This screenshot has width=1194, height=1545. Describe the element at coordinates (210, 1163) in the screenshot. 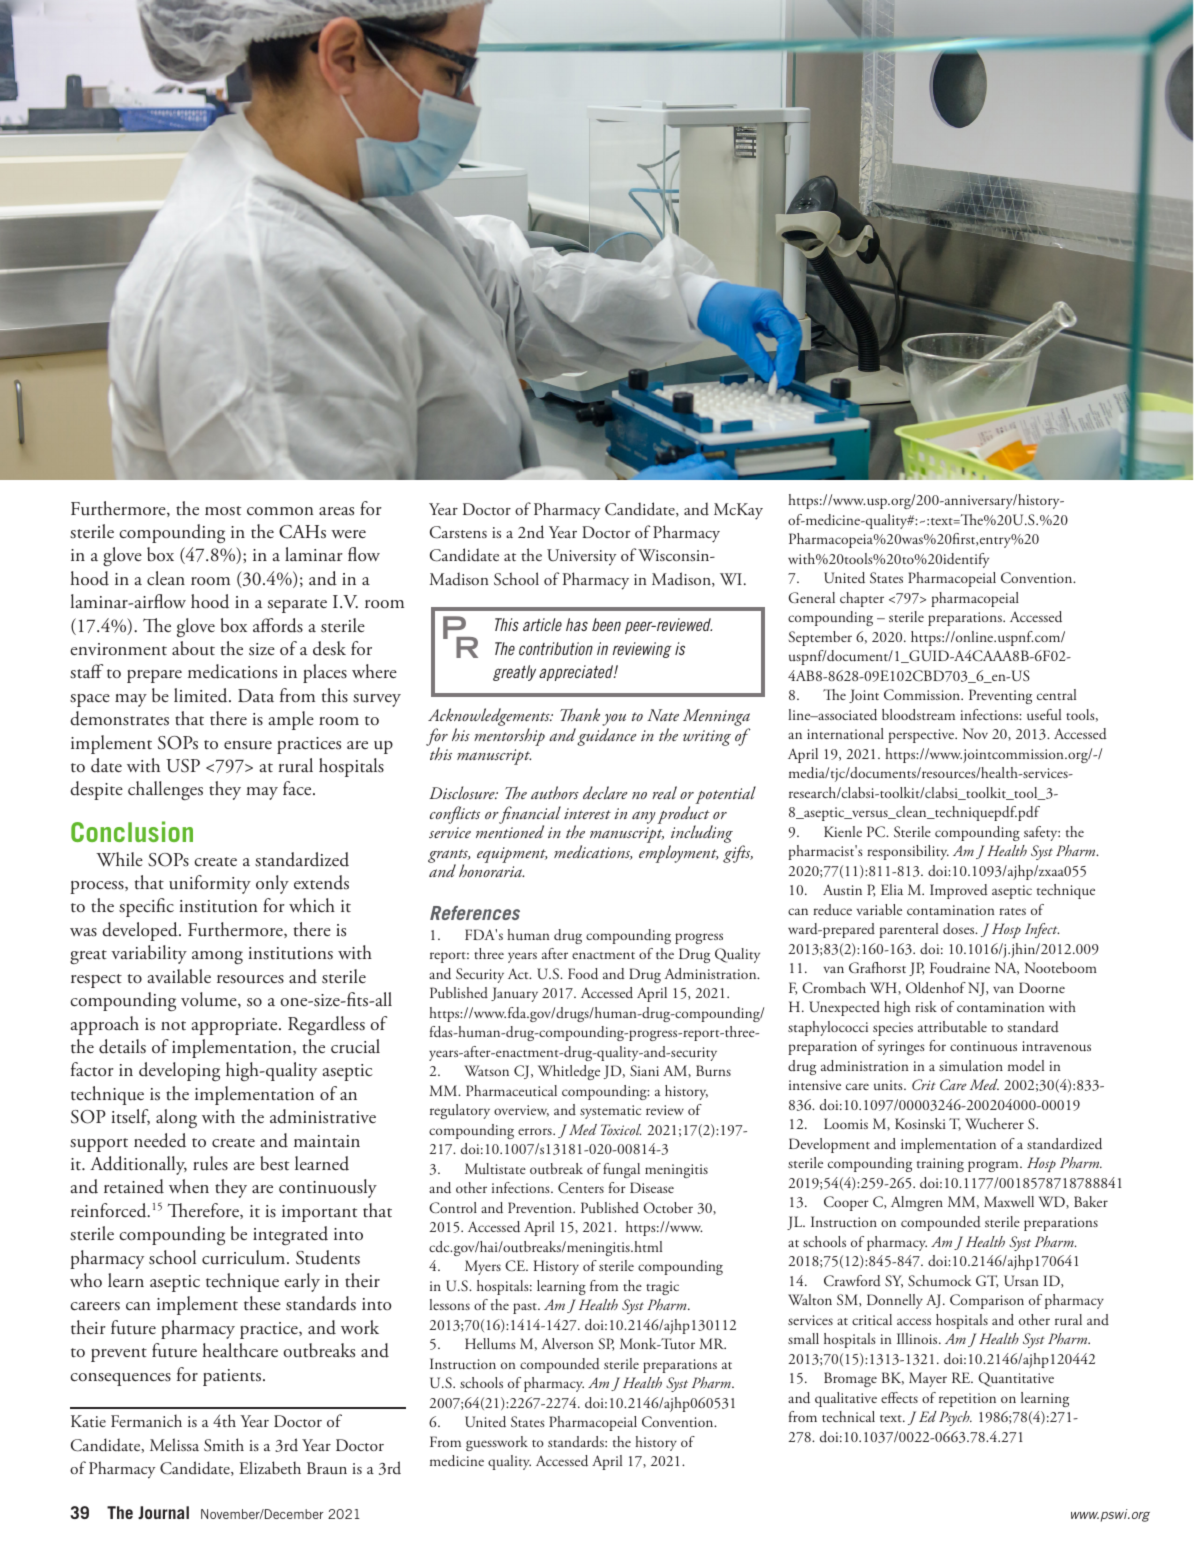

I see `rules` at that location.
